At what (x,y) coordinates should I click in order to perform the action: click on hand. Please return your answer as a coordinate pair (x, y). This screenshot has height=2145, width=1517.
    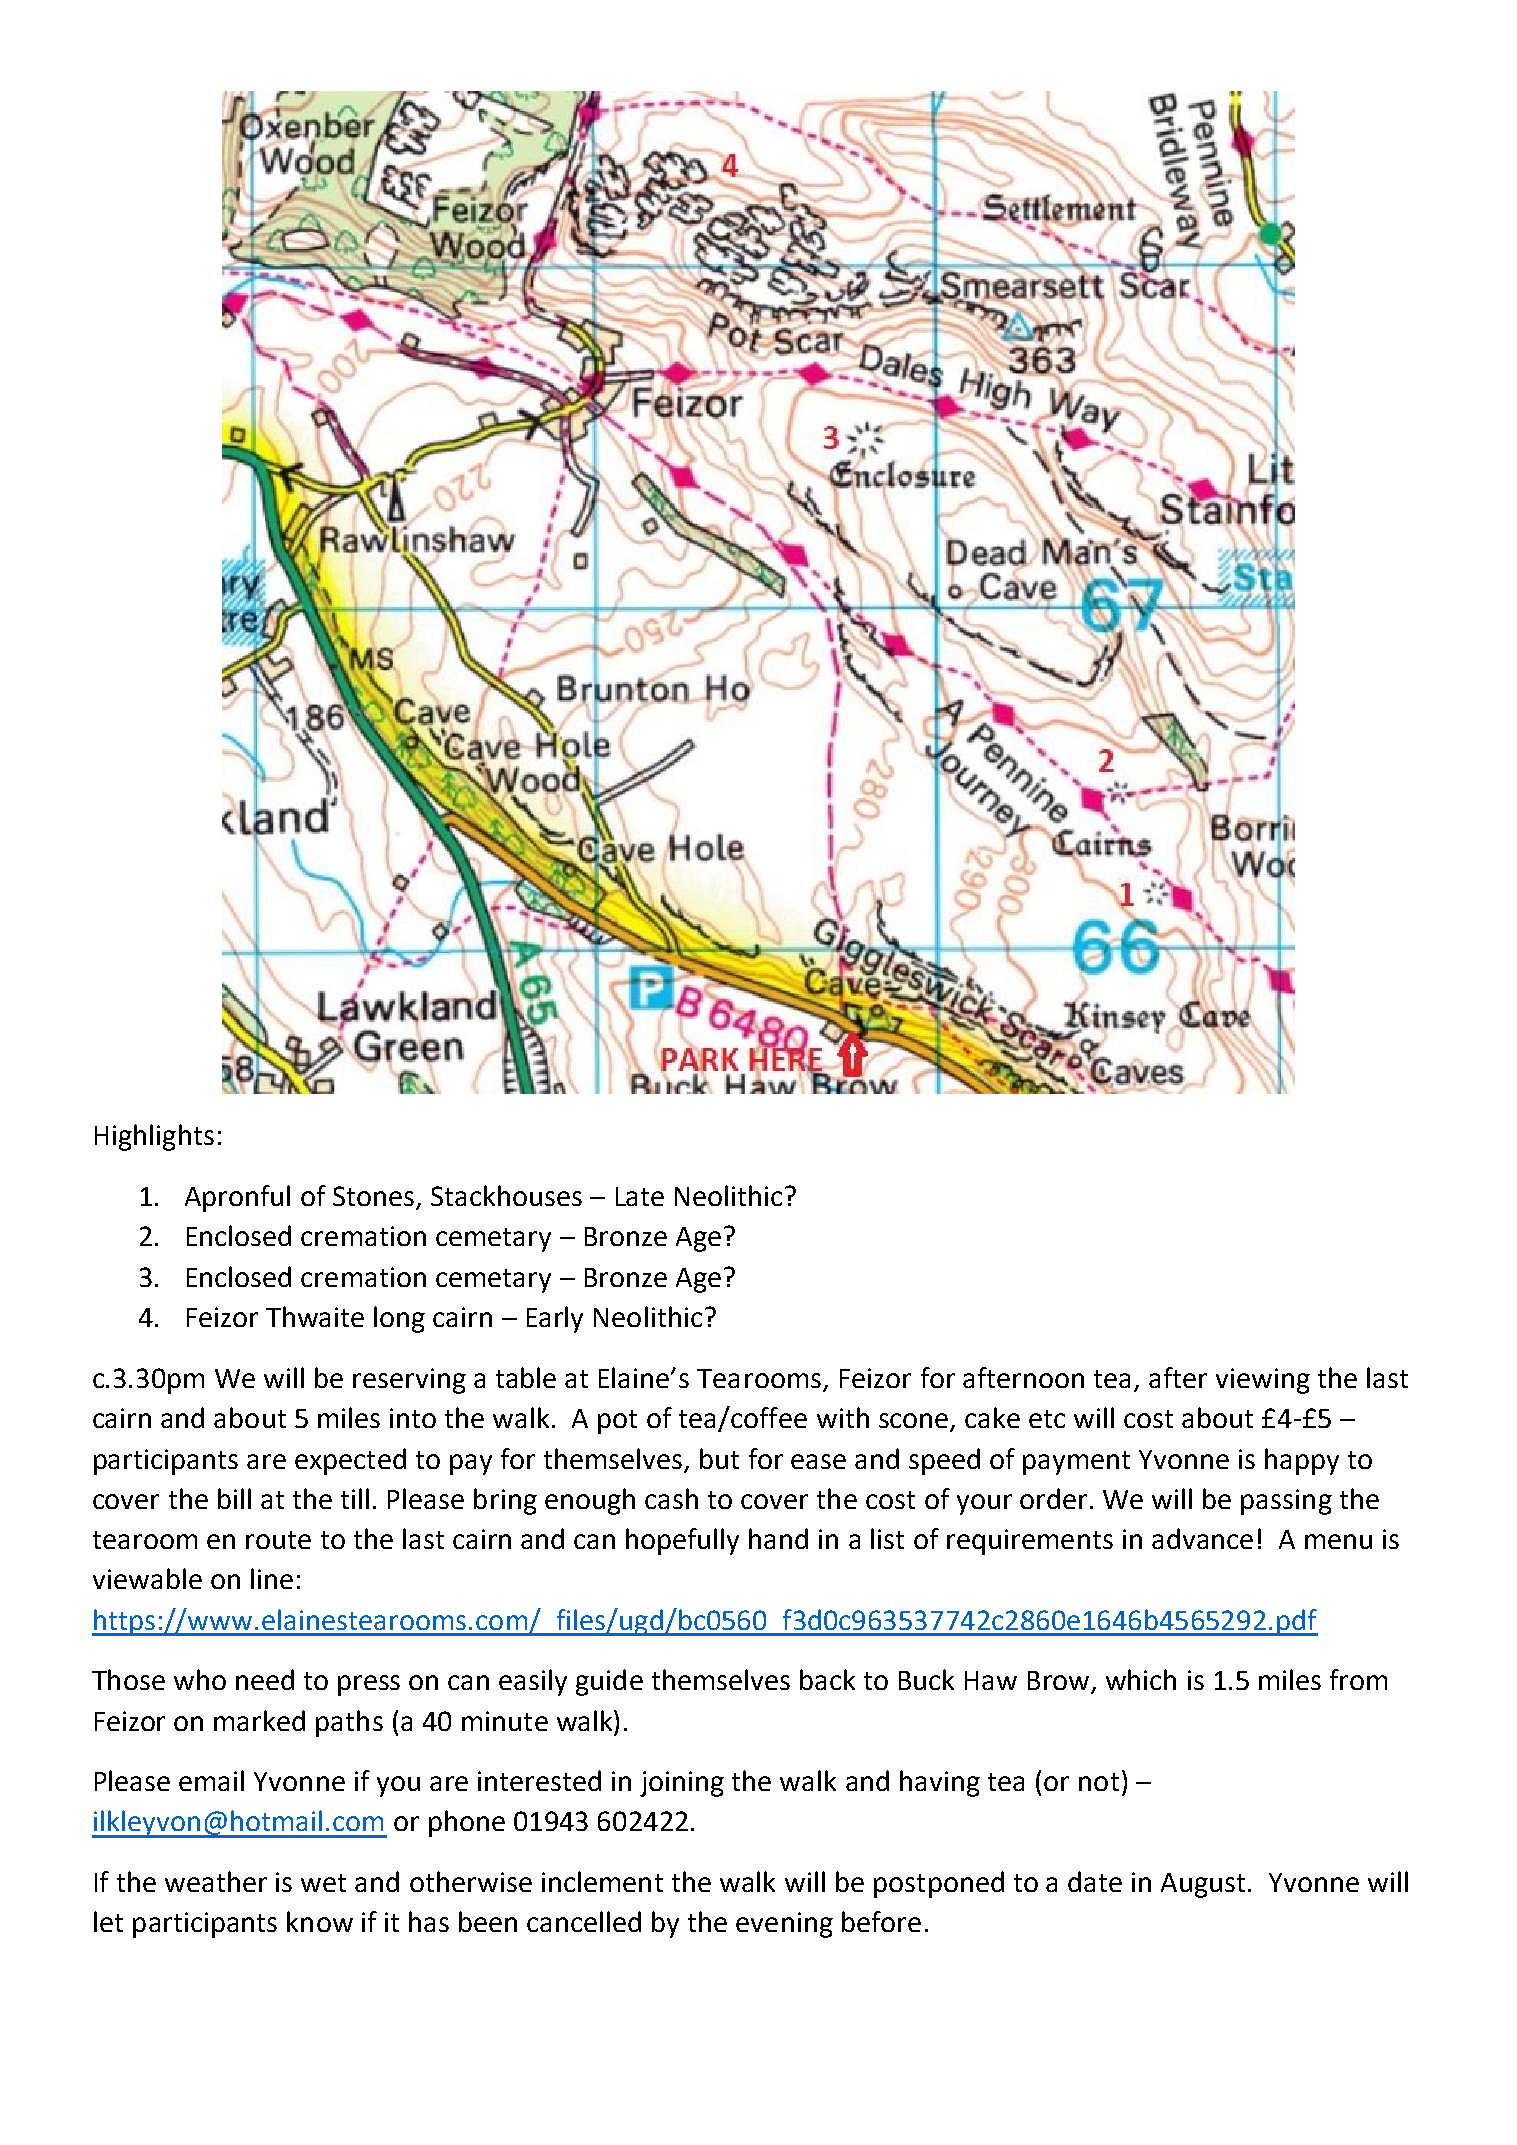
    Looking at the image, I should click on (778, 1538).
